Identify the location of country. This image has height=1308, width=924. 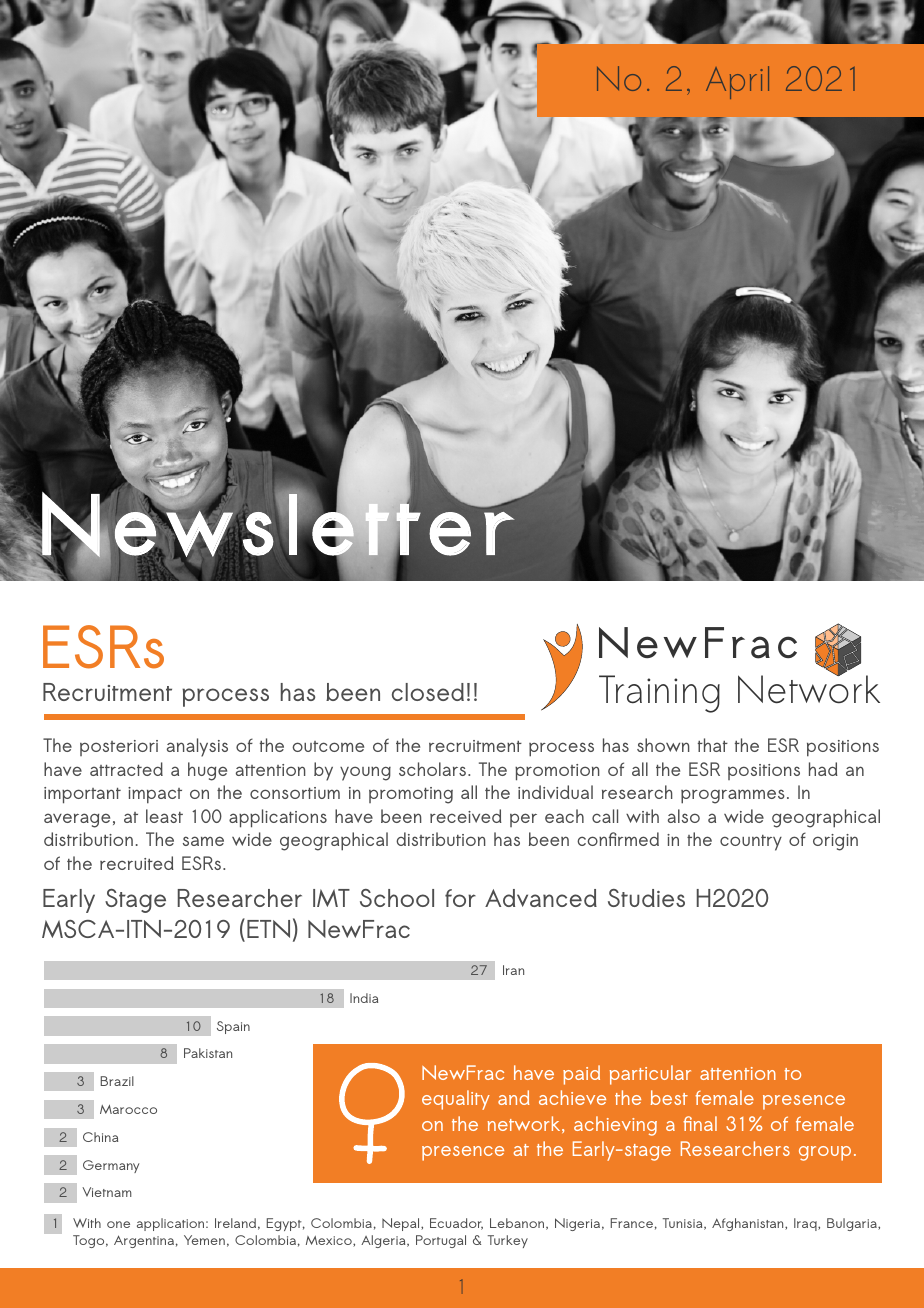
(751, 843).
